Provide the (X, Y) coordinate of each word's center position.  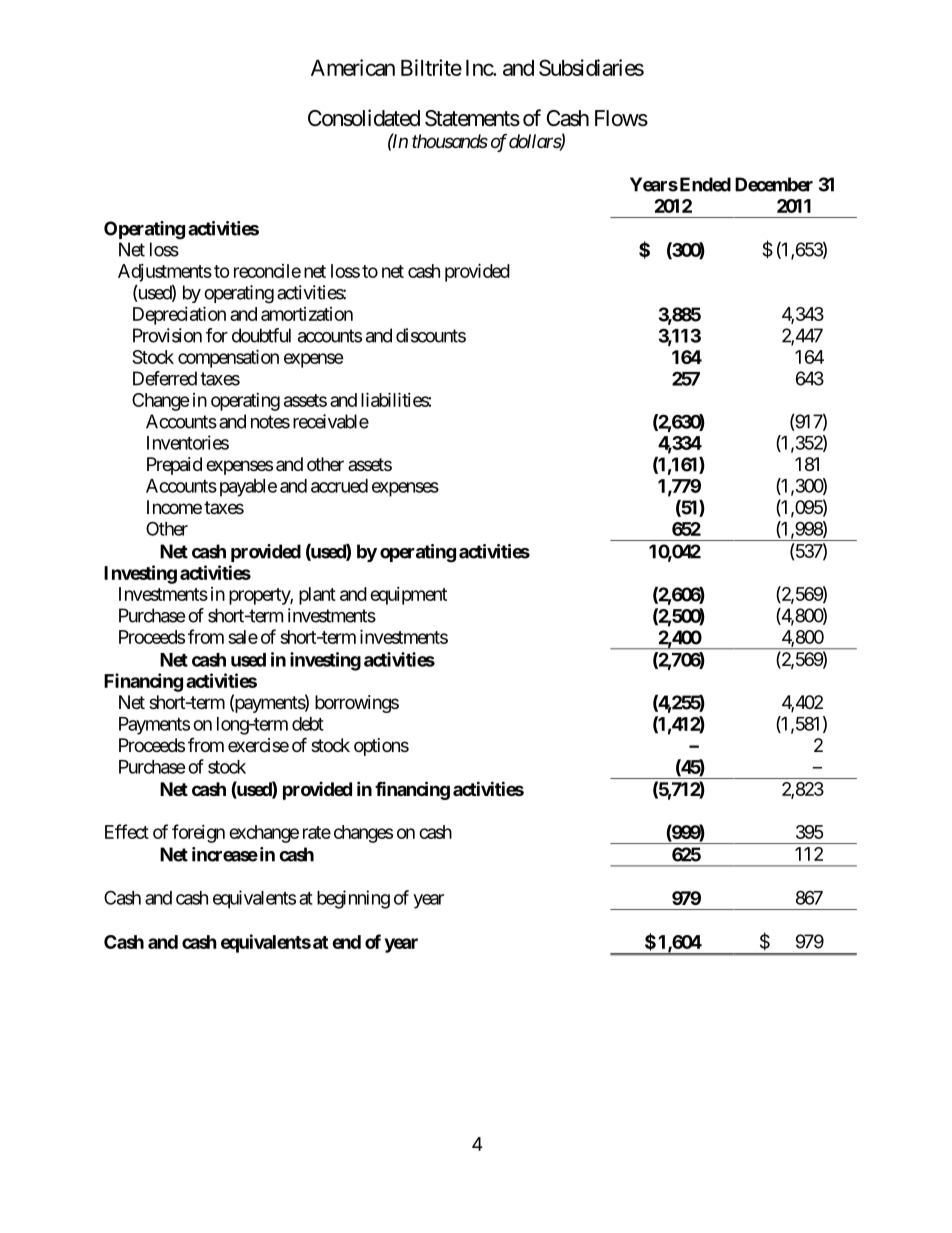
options (381, 747)
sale (243, 637)
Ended (704, 184)
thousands (450, 141)
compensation (228, 358)
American (353, 67)
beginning (353, 899)
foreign (198, 833)
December (774, 184)
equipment (408, 596)
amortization (307, 314)
